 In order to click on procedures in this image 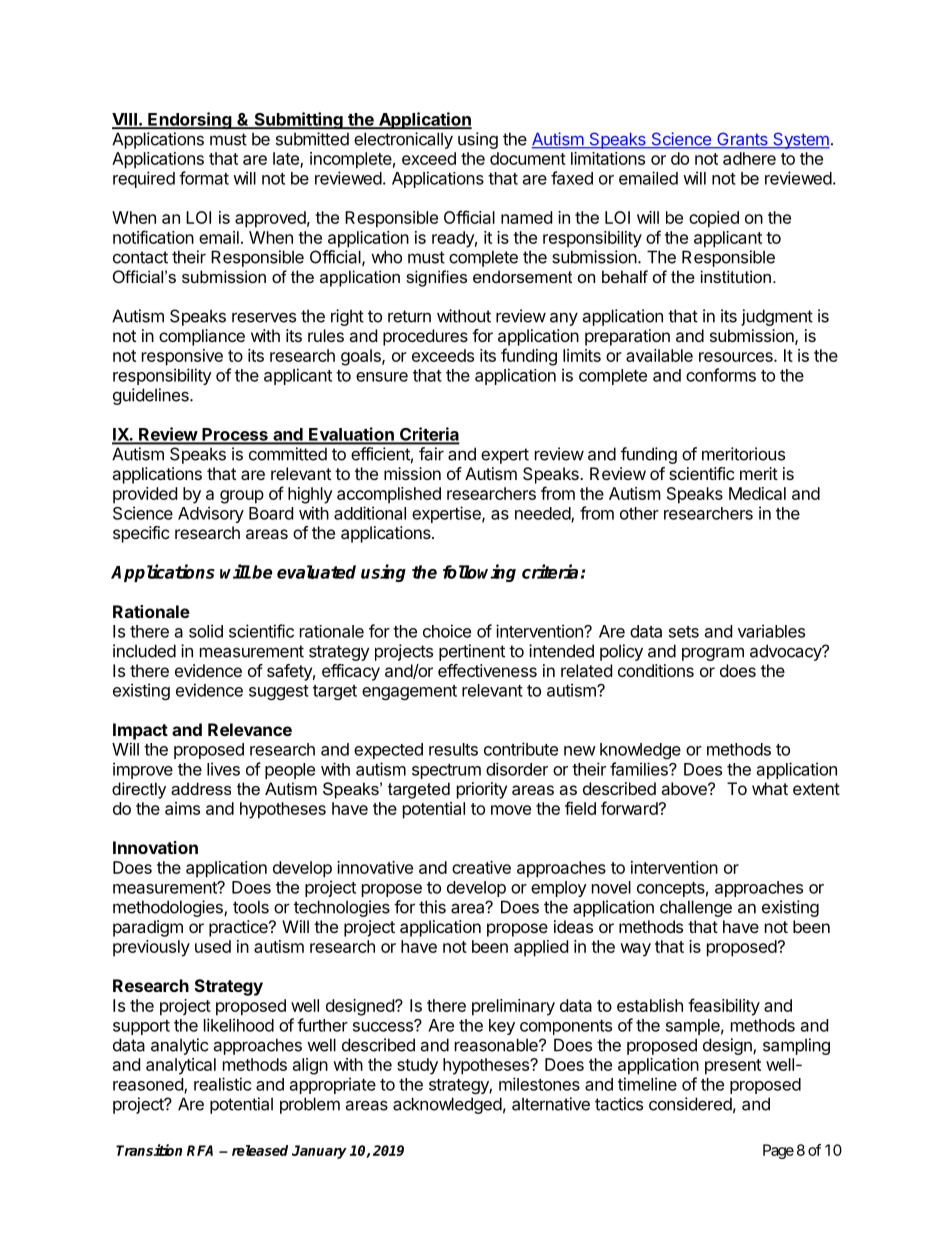, I will do `click(425, 337)`.
